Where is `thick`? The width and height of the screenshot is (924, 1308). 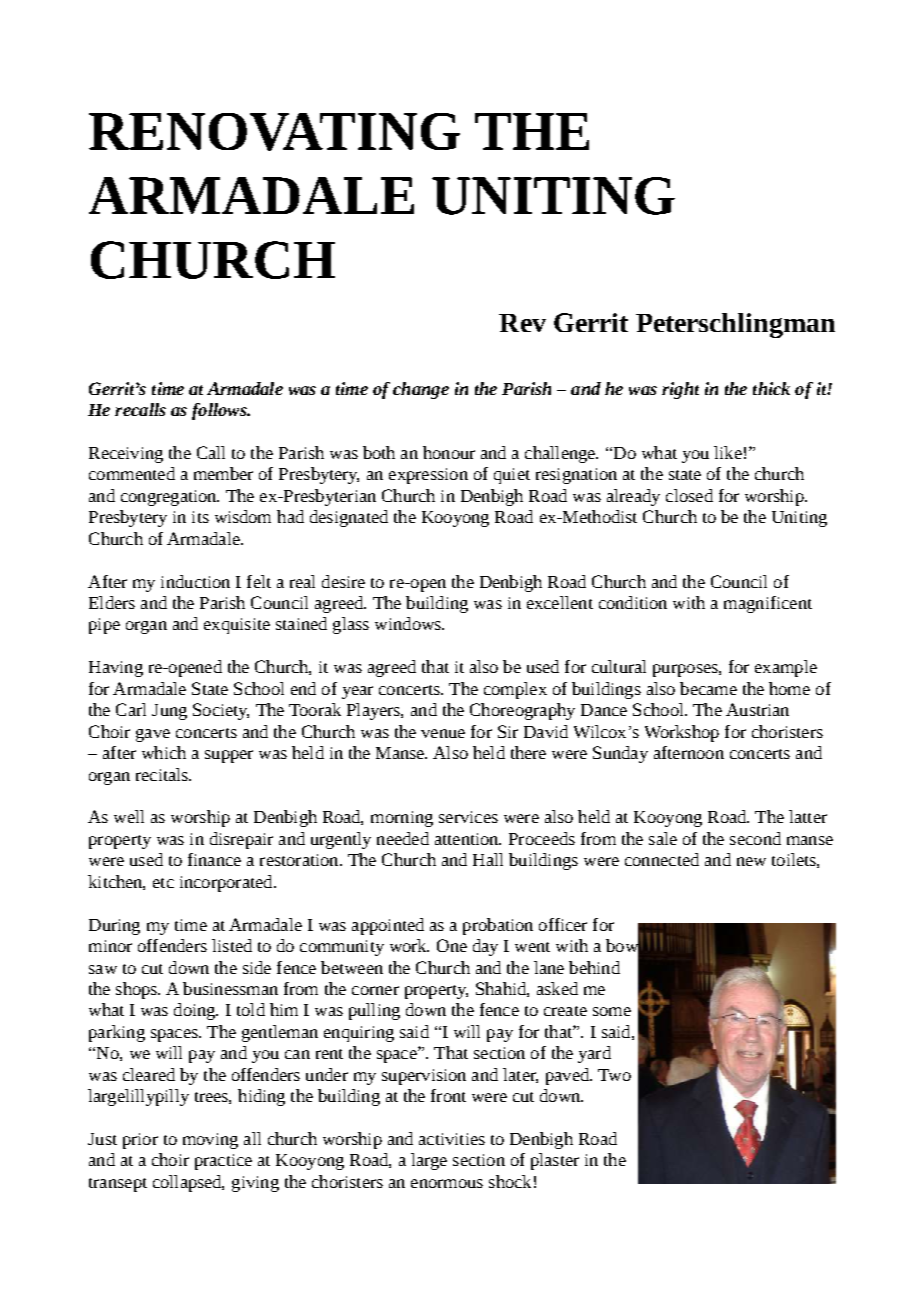 thick is located at coordinates (771, 388).
